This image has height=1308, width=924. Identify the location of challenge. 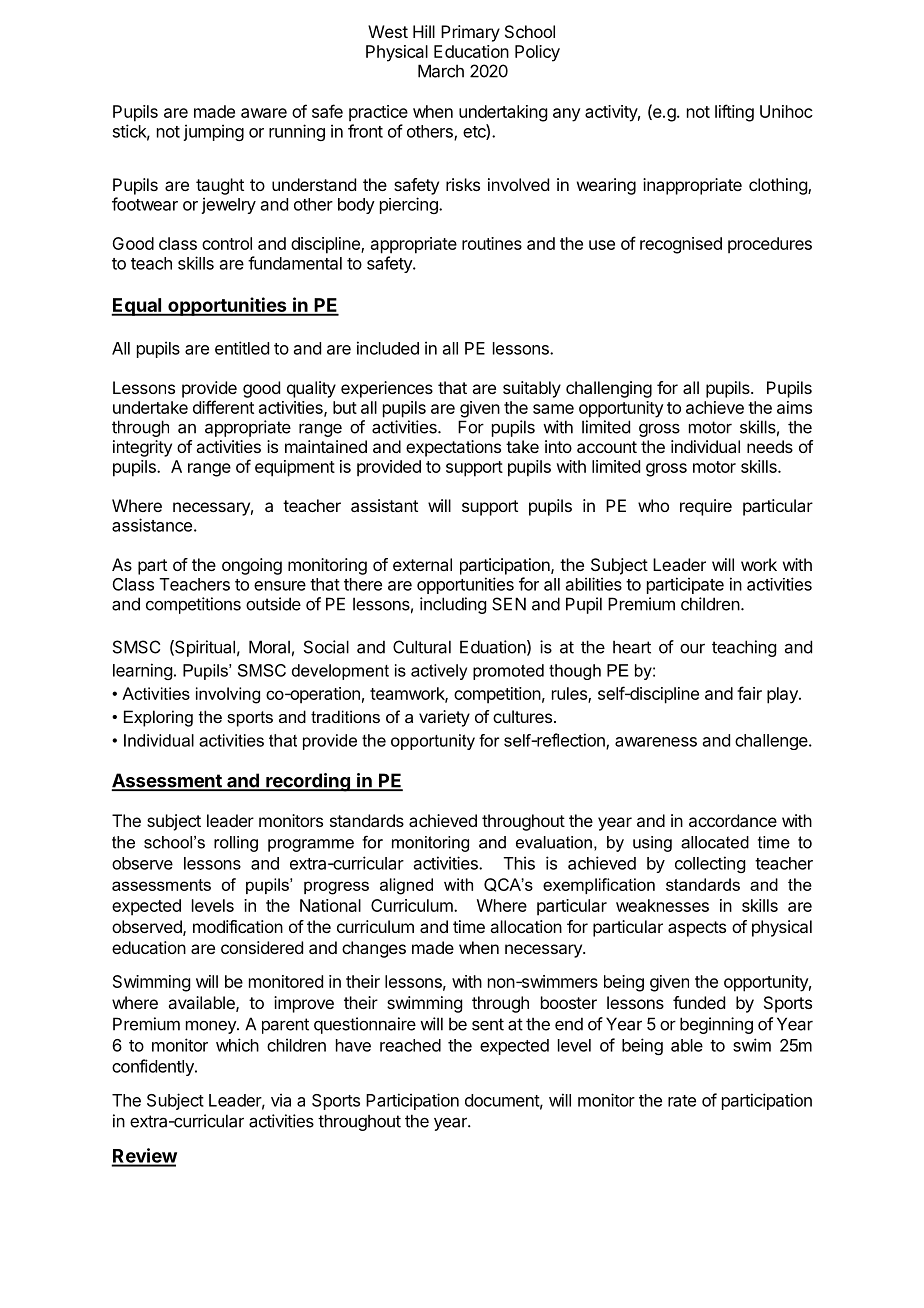
(772, 742).
